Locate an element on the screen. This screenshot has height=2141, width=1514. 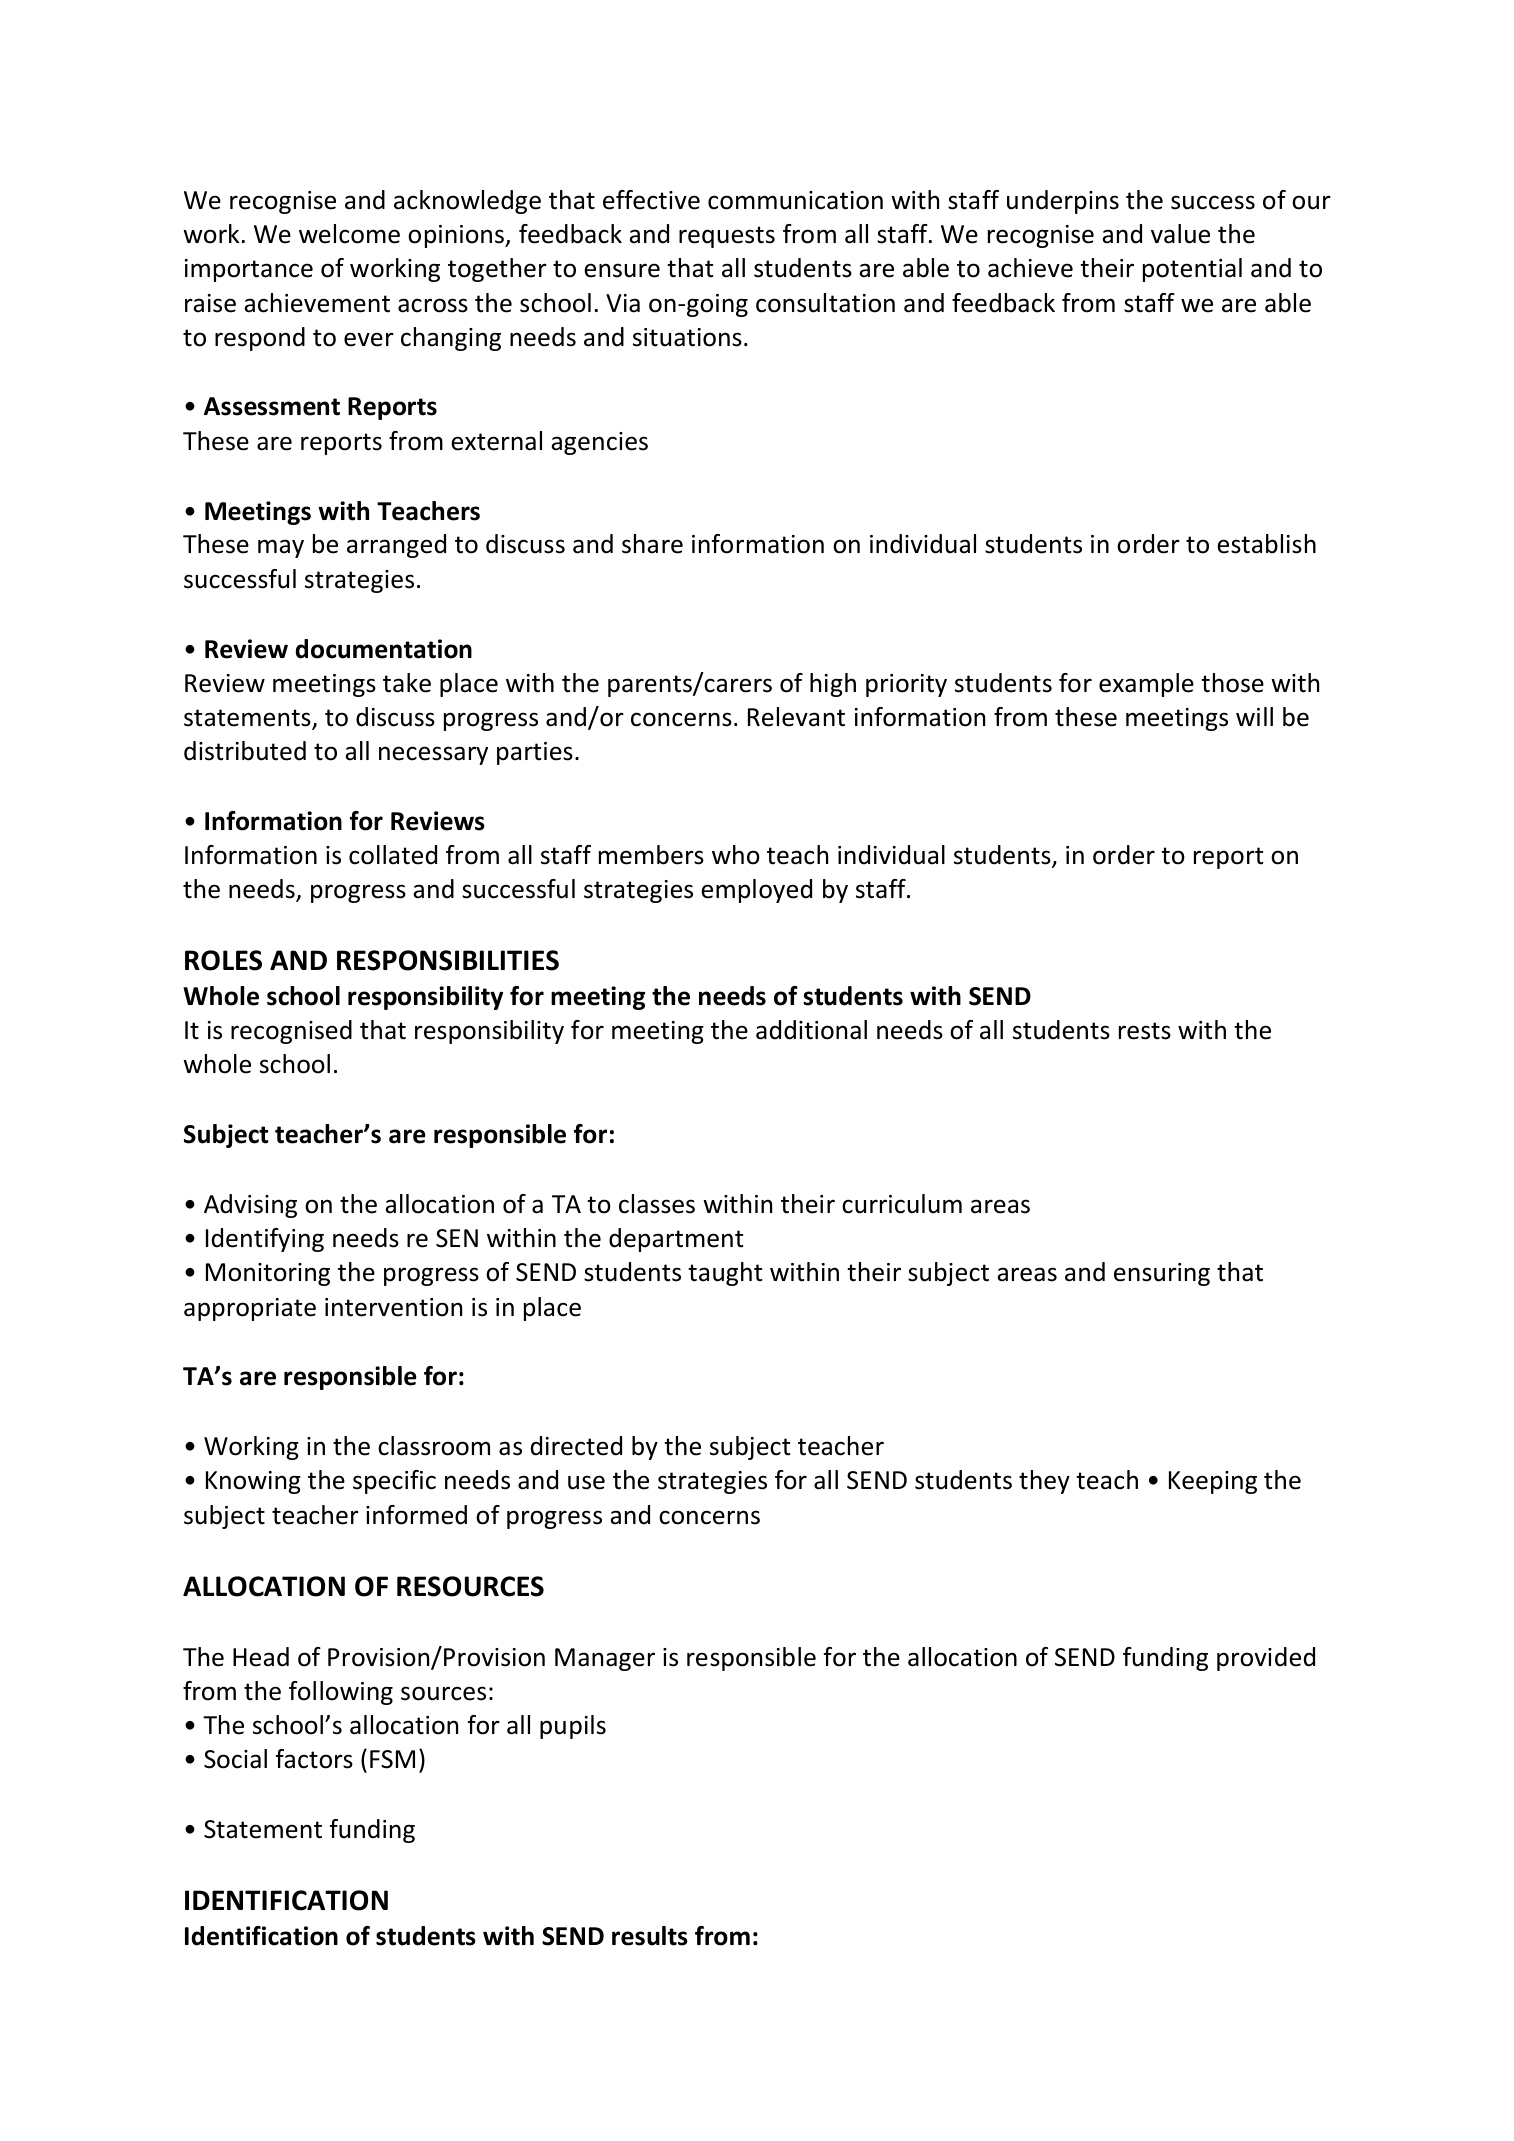
additional is located at coordinates (811, 1030).
